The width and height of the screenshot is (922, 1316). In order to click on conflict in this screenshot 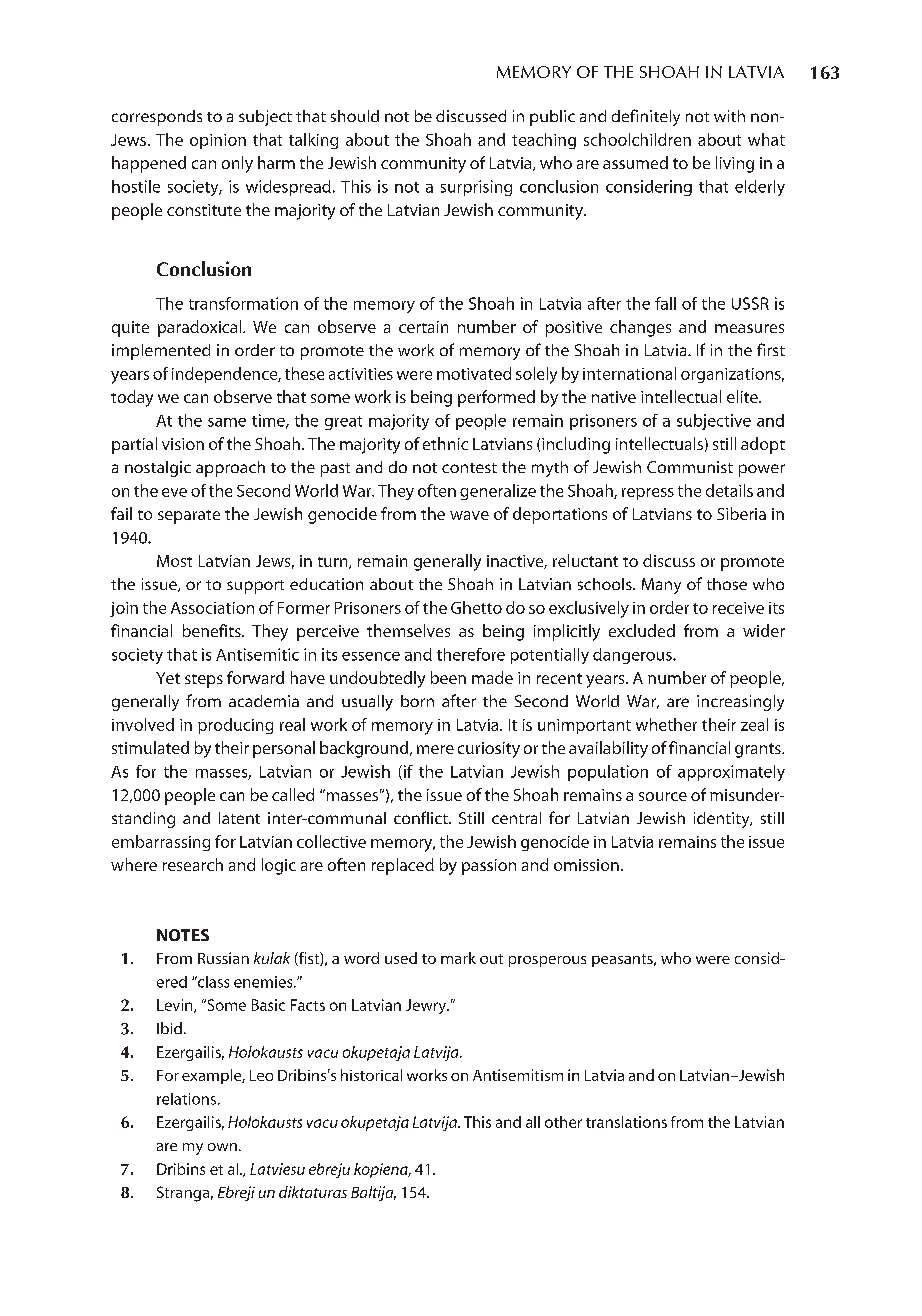, I will do `click(422, 817)`.
